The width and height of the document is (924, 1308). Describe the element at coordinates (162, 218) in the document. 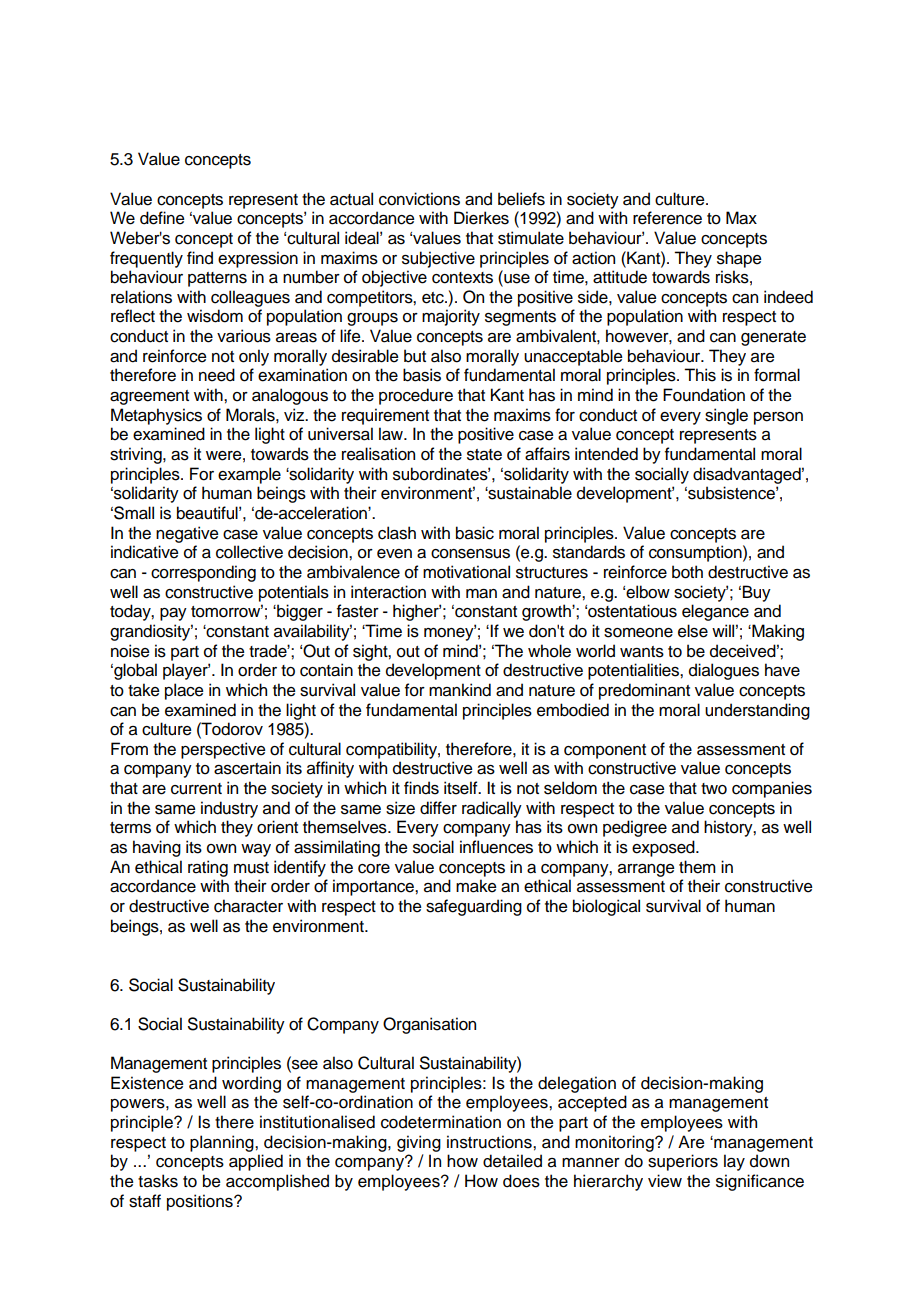

I see `define` at that location.
